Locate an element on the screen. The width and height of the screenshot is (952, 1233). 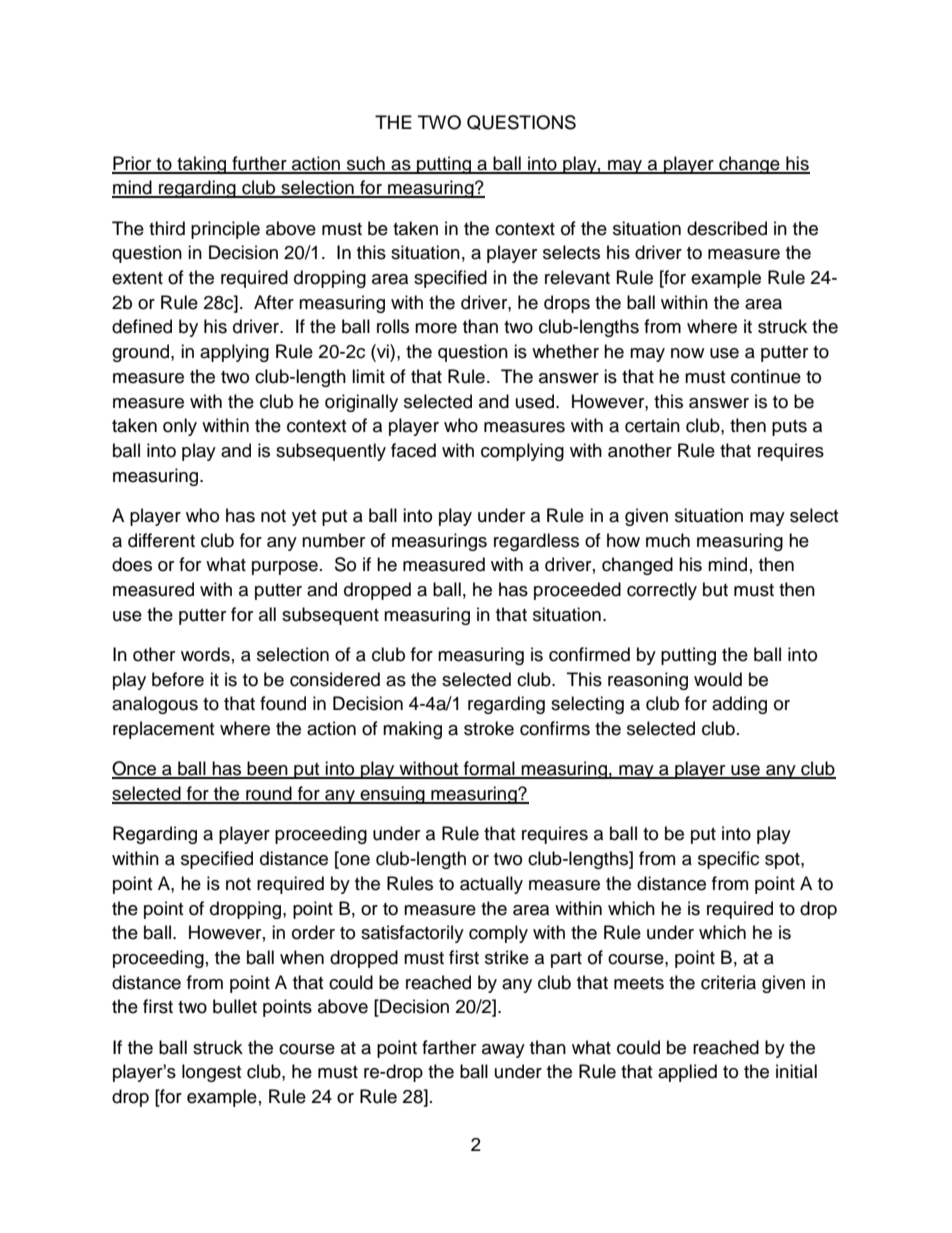
but is located at coordinates (715, 589).
